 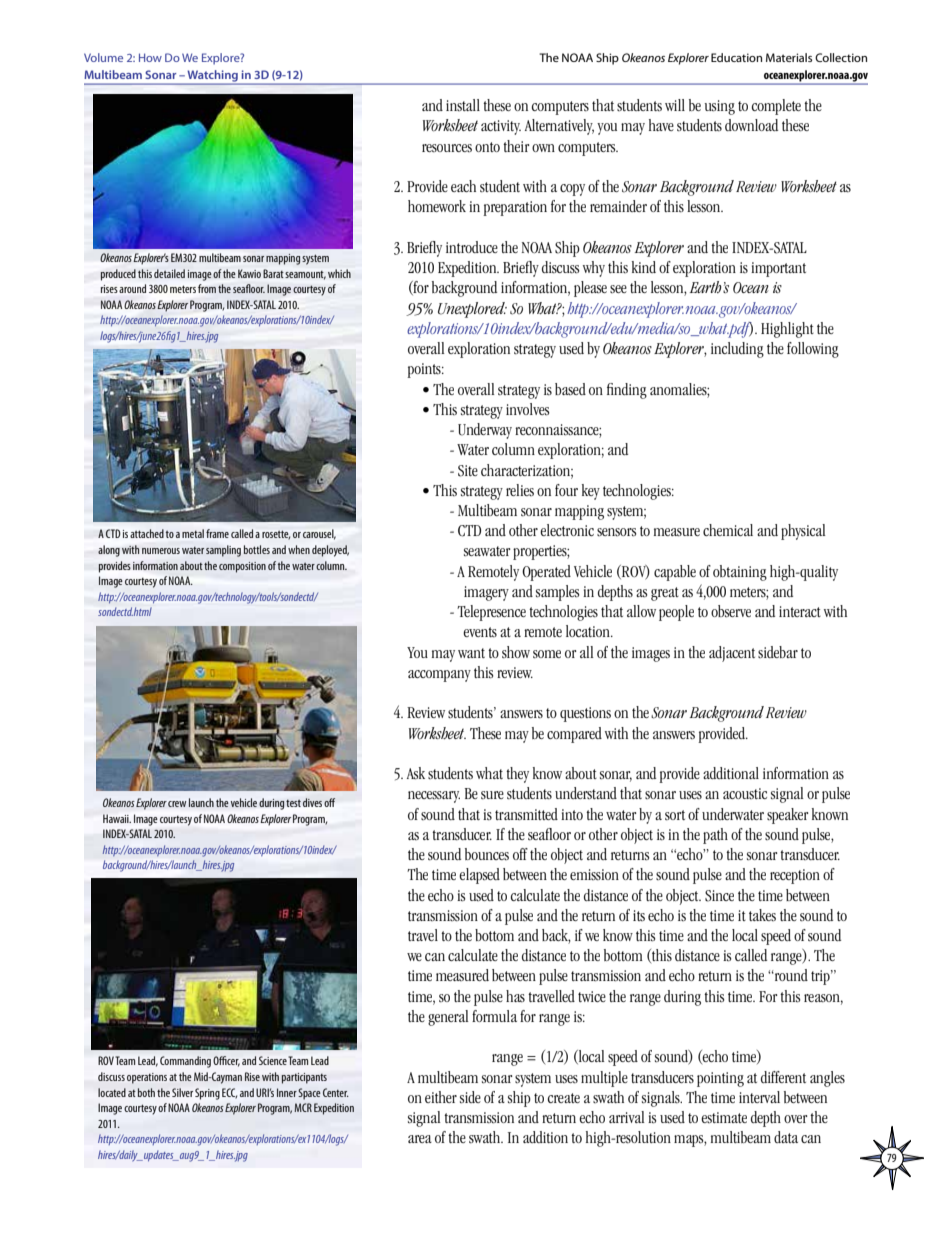 What do you see at coordinates (759, 1097) in the document?
I see `interval` at bounding box center [759, 1097].
